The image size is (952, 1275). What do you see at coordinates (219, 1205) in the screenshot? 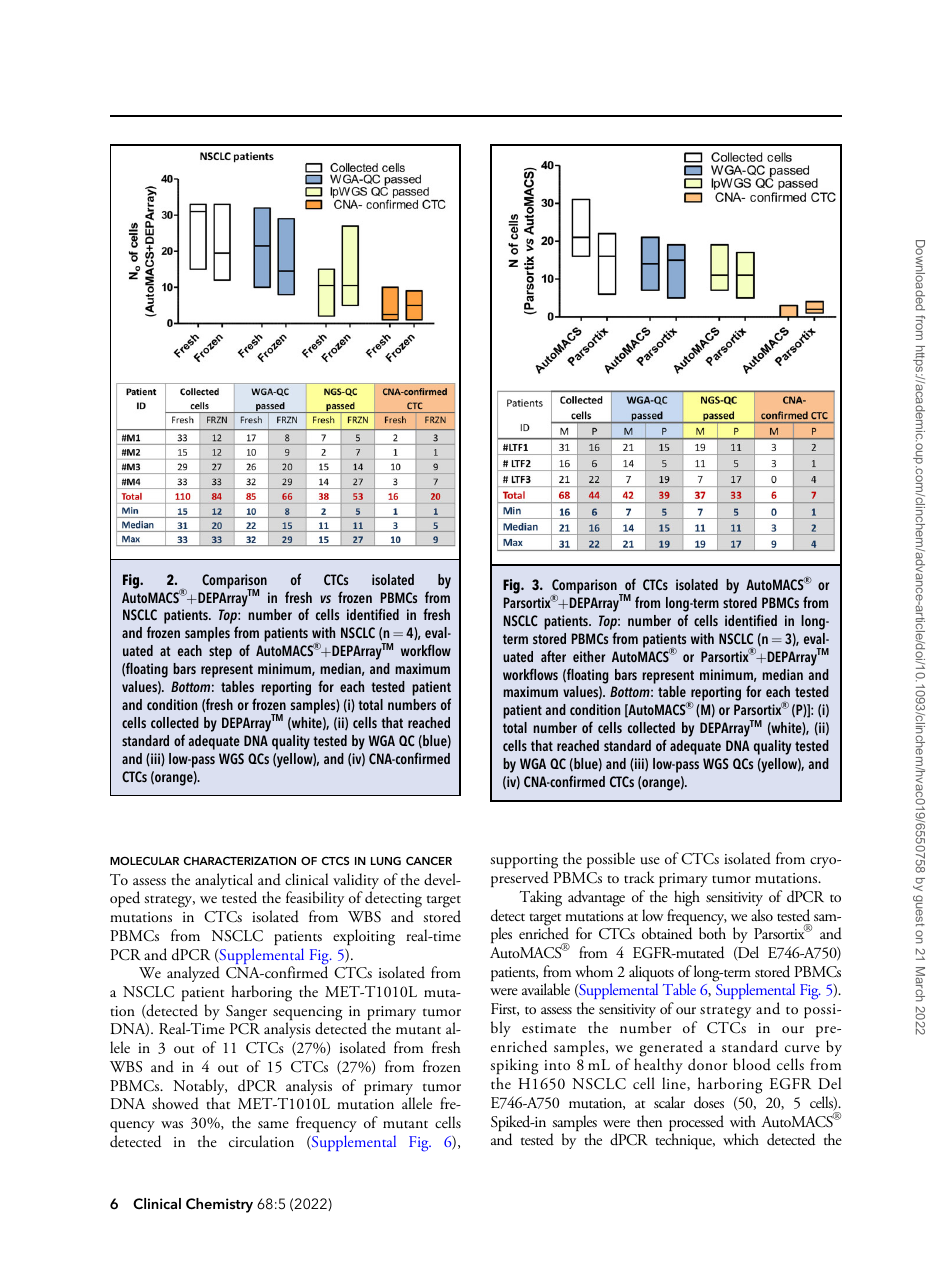
I see `Chemistry` at bounding box center [219, 1205].
